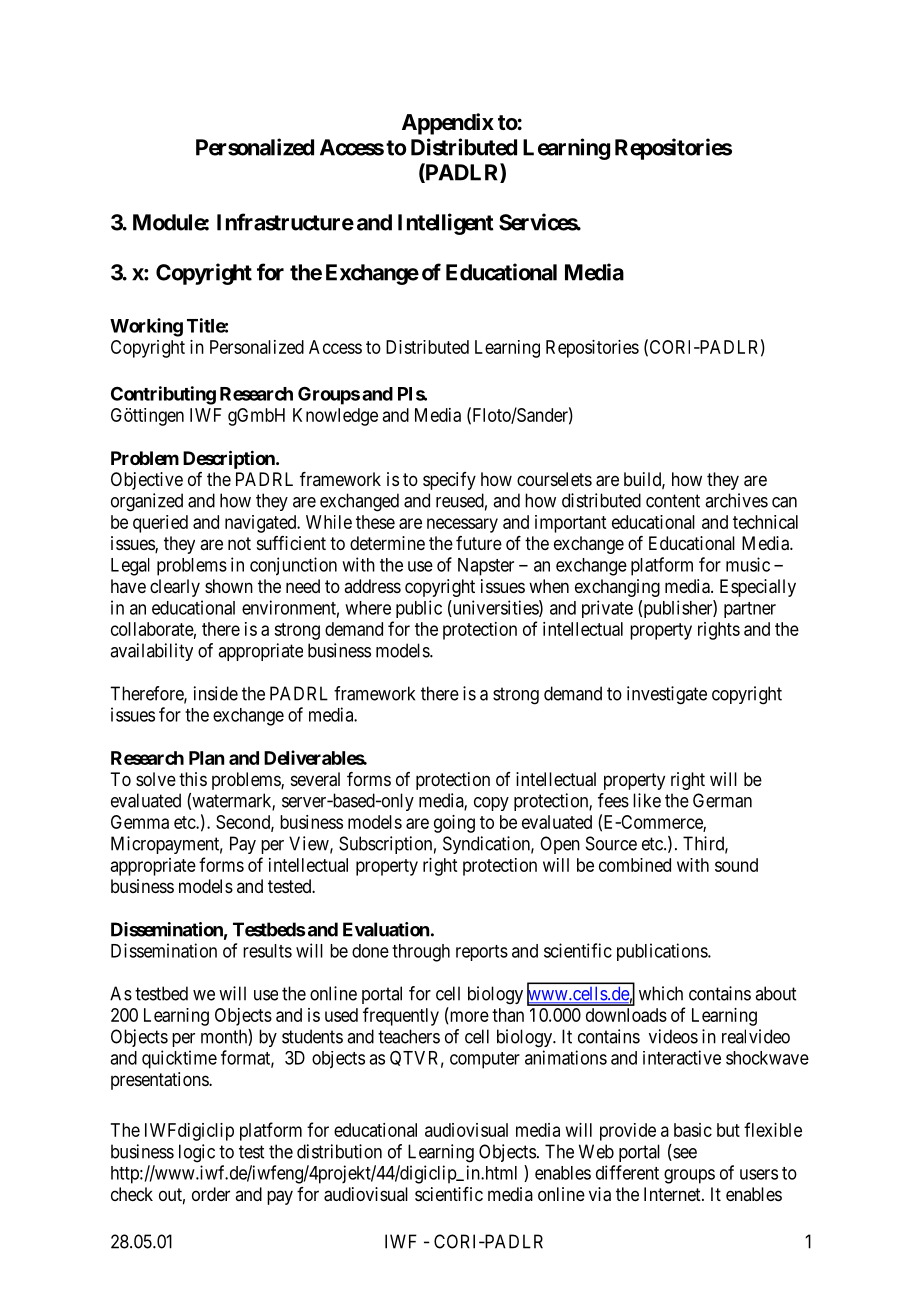 Image resolution: width=924 pixels, height=1308 pixels. What do you see at coordinates (146, 327) in the screenshot?
I see `Working` at bounding box center [146, 327].
